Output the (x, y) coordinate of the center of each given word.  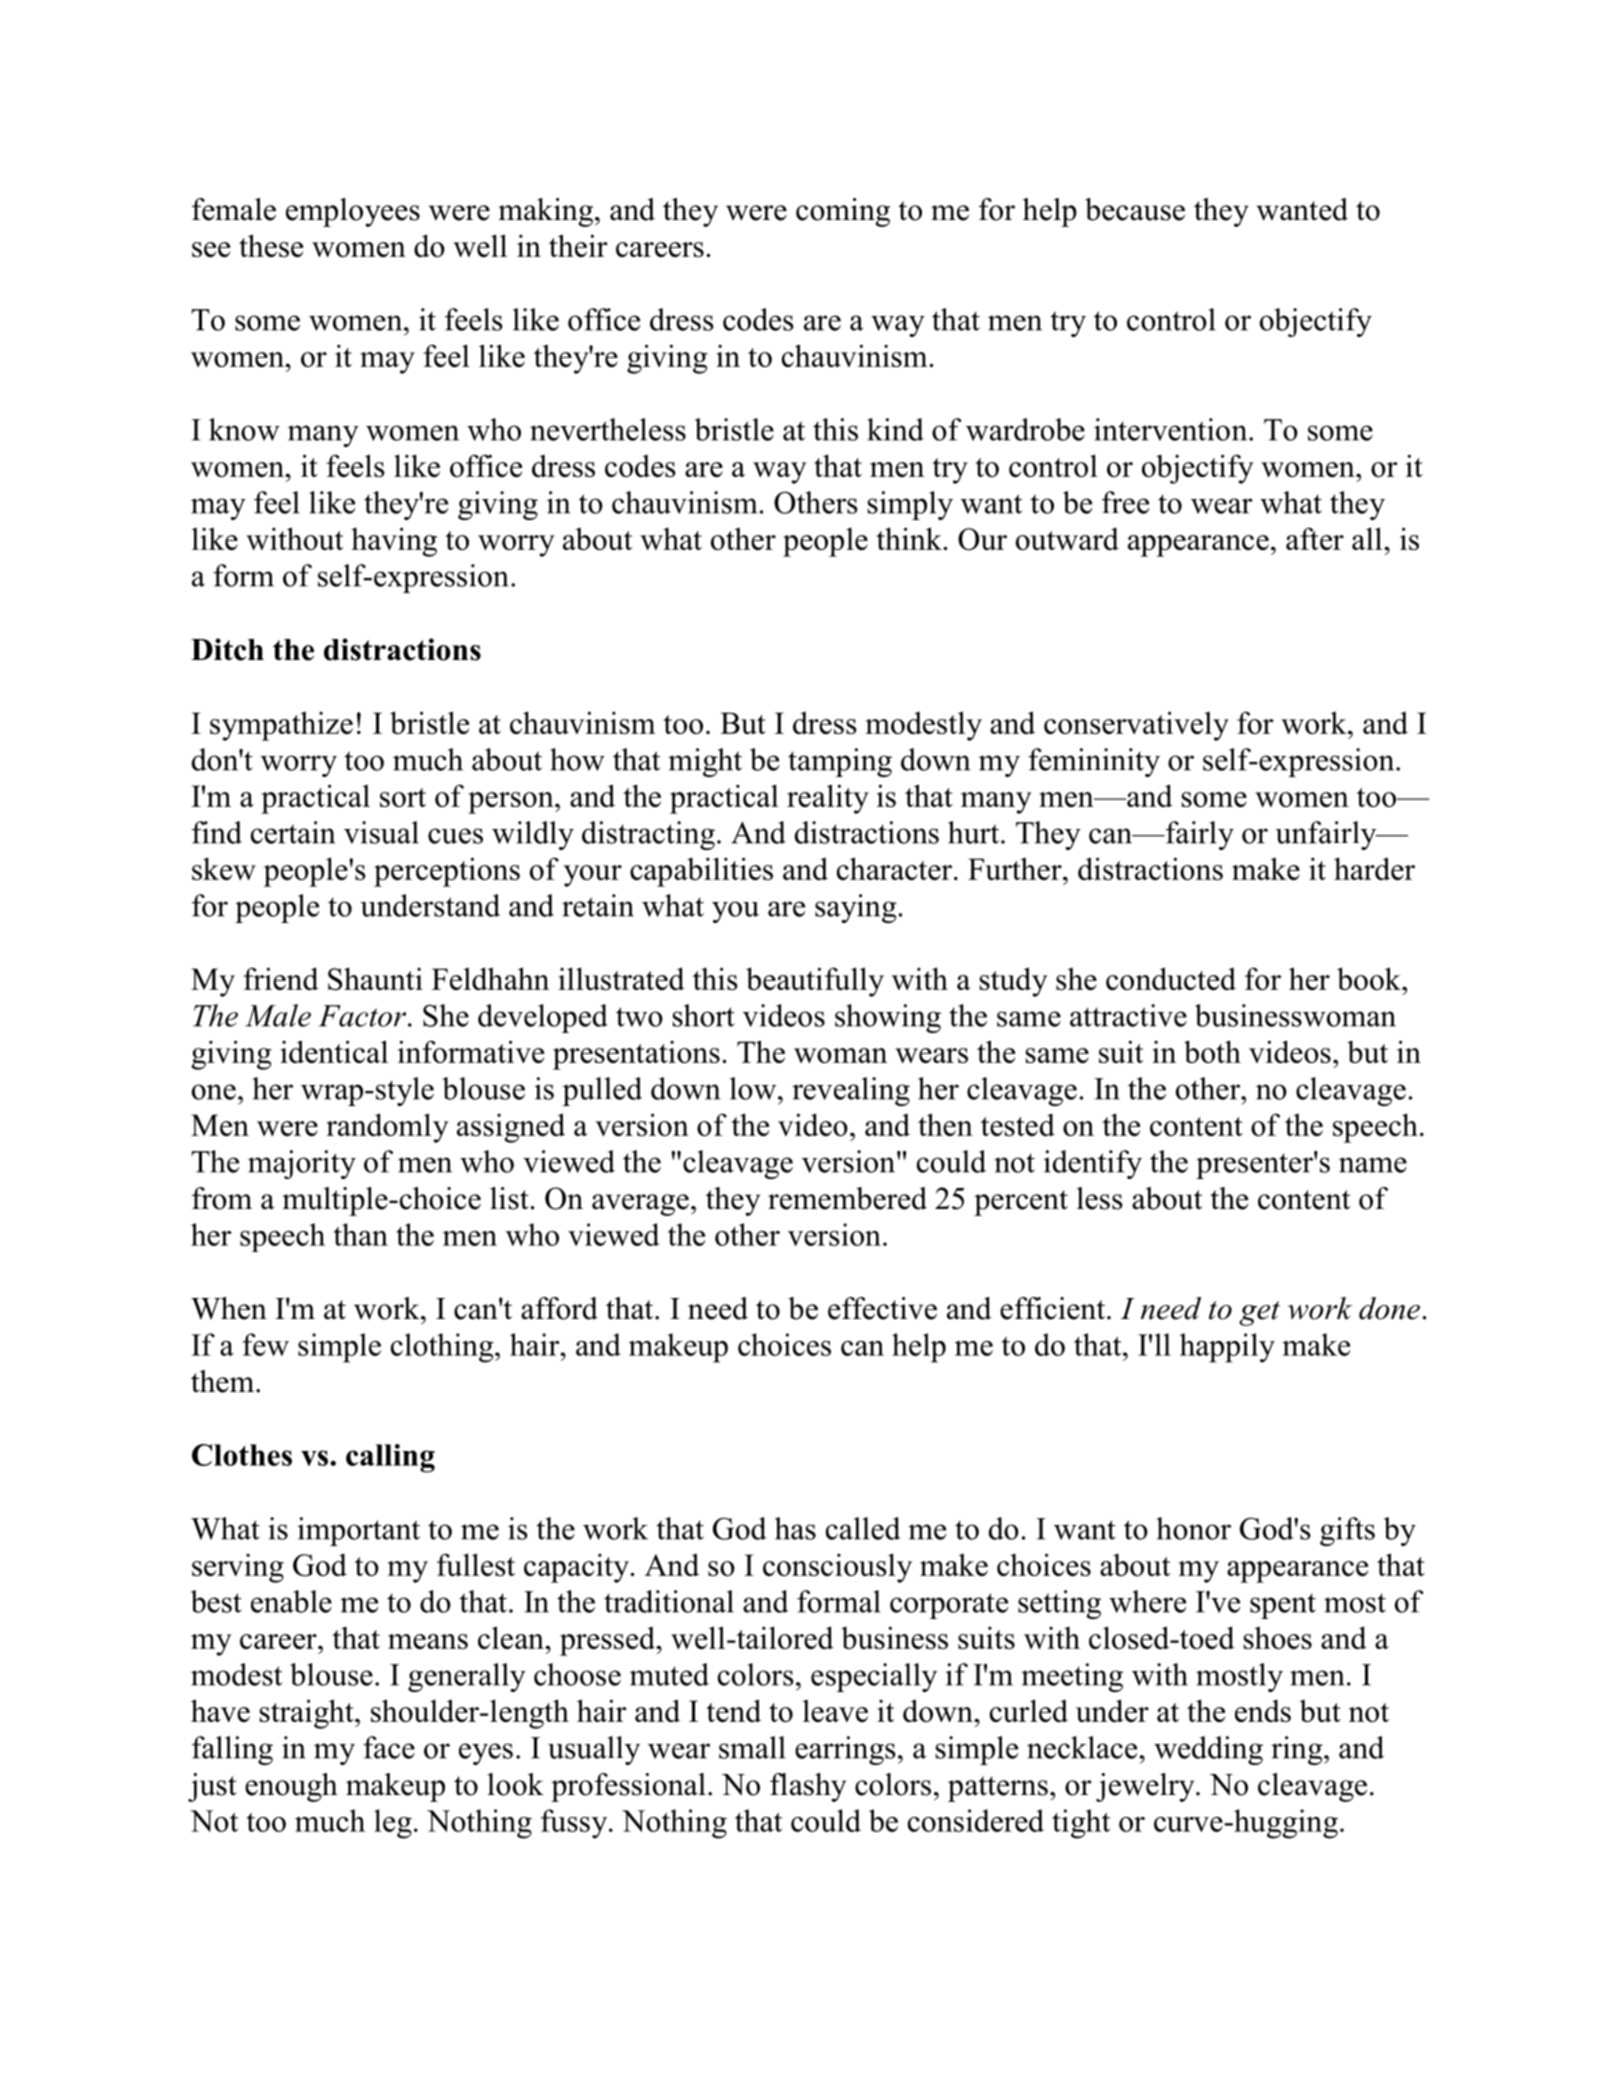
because (1135, 209)
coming (843, 212)
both (1212, 1051)
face (389, 1747)
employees (353, 212)
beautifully (815, 982)
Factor (364, 1016)
